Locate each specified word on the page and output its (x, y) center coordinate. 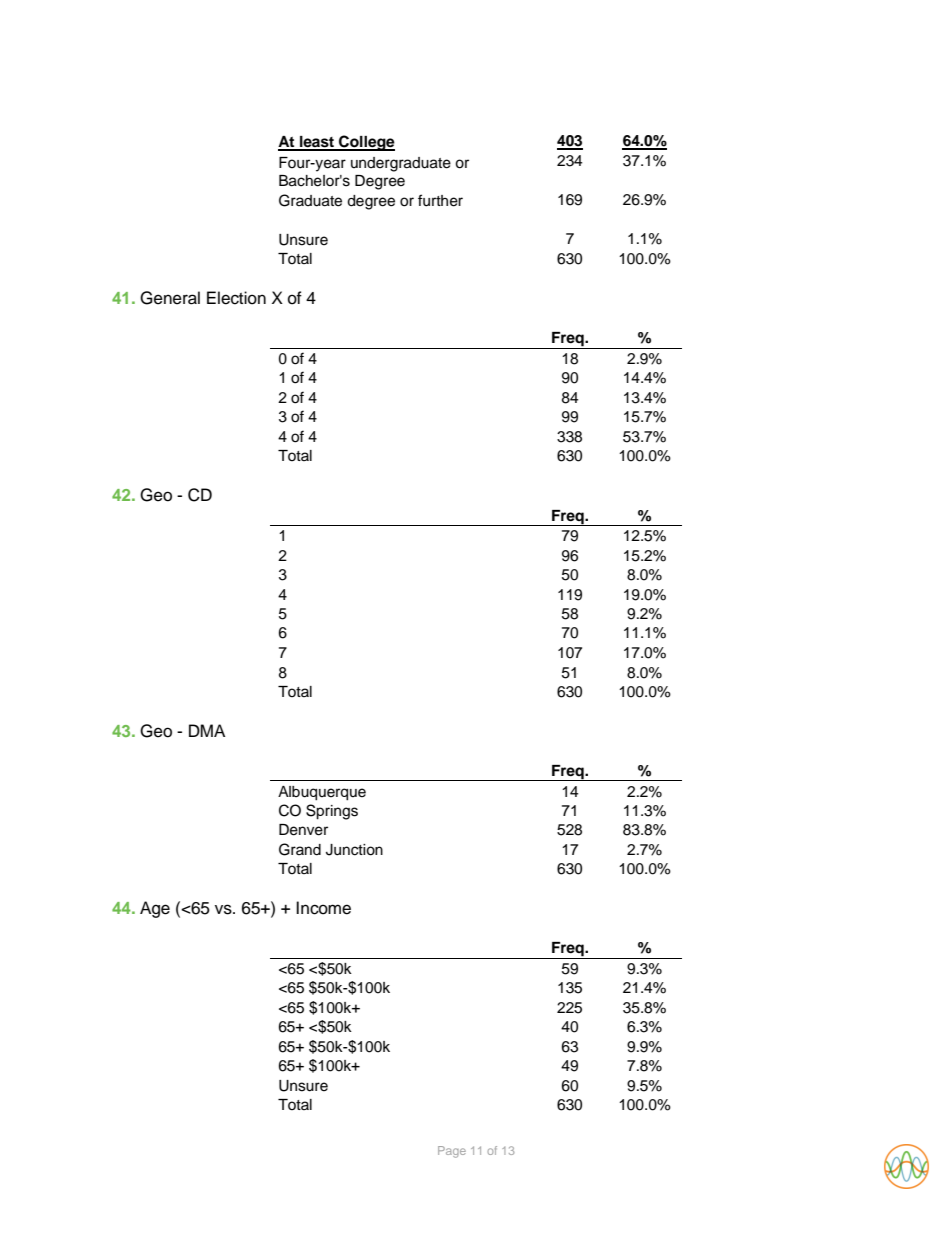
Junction (354, 850)
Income (323, 908)
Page (452, 1152)
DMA (207, 730)
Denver (303, 830)
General (170, 298)
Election (236, 298)
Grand (300, 849)
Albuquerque (322, 793)
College (366, 143)
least (317, 143)
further (440, 200)
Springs (332, 812)
